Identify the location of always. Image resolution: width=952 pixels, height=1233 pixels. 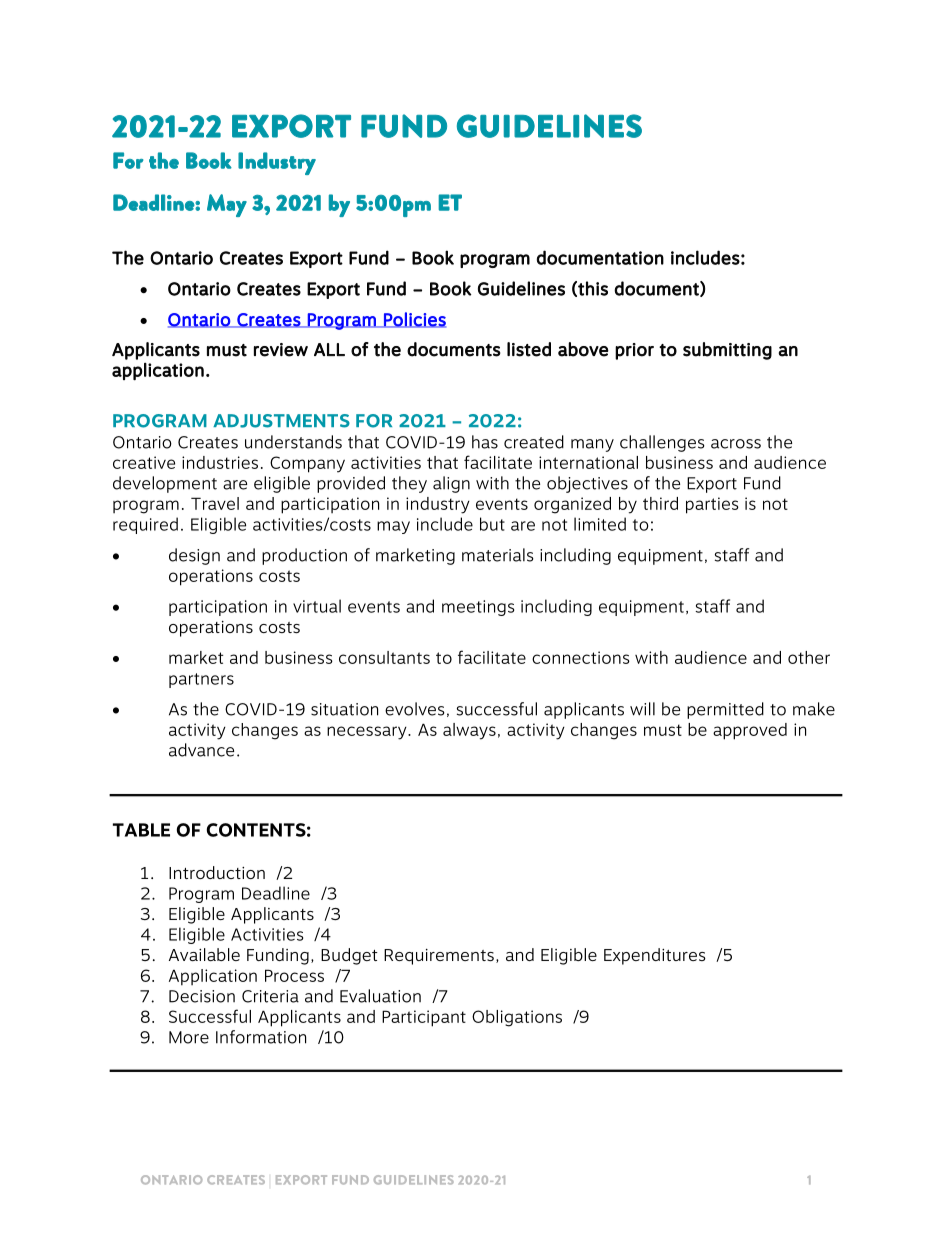
(469, 731).
